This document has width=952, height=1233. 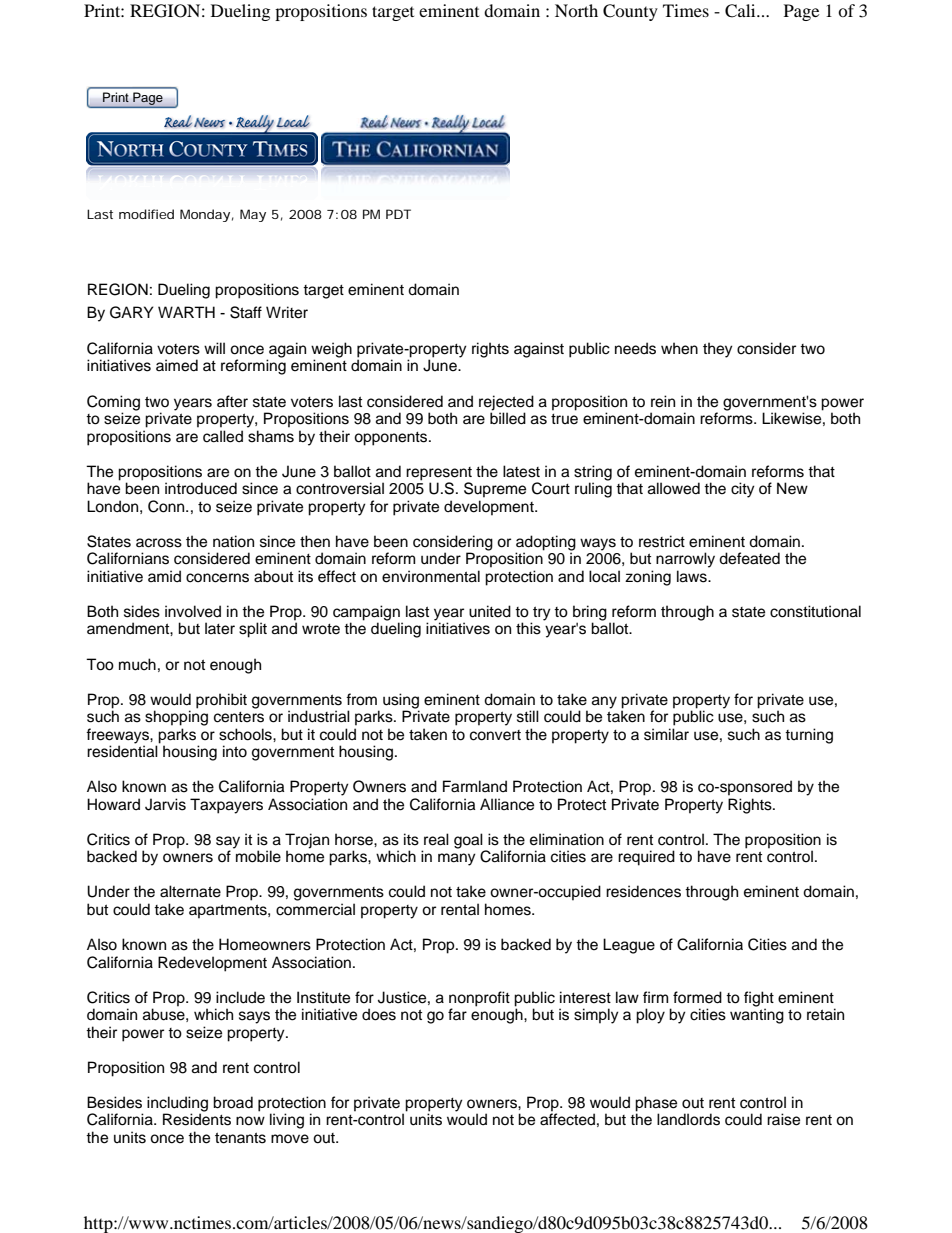 What do you see at coordinates (749, 558) in the document?
I see `defeated` at bounding box center [749, 558].
